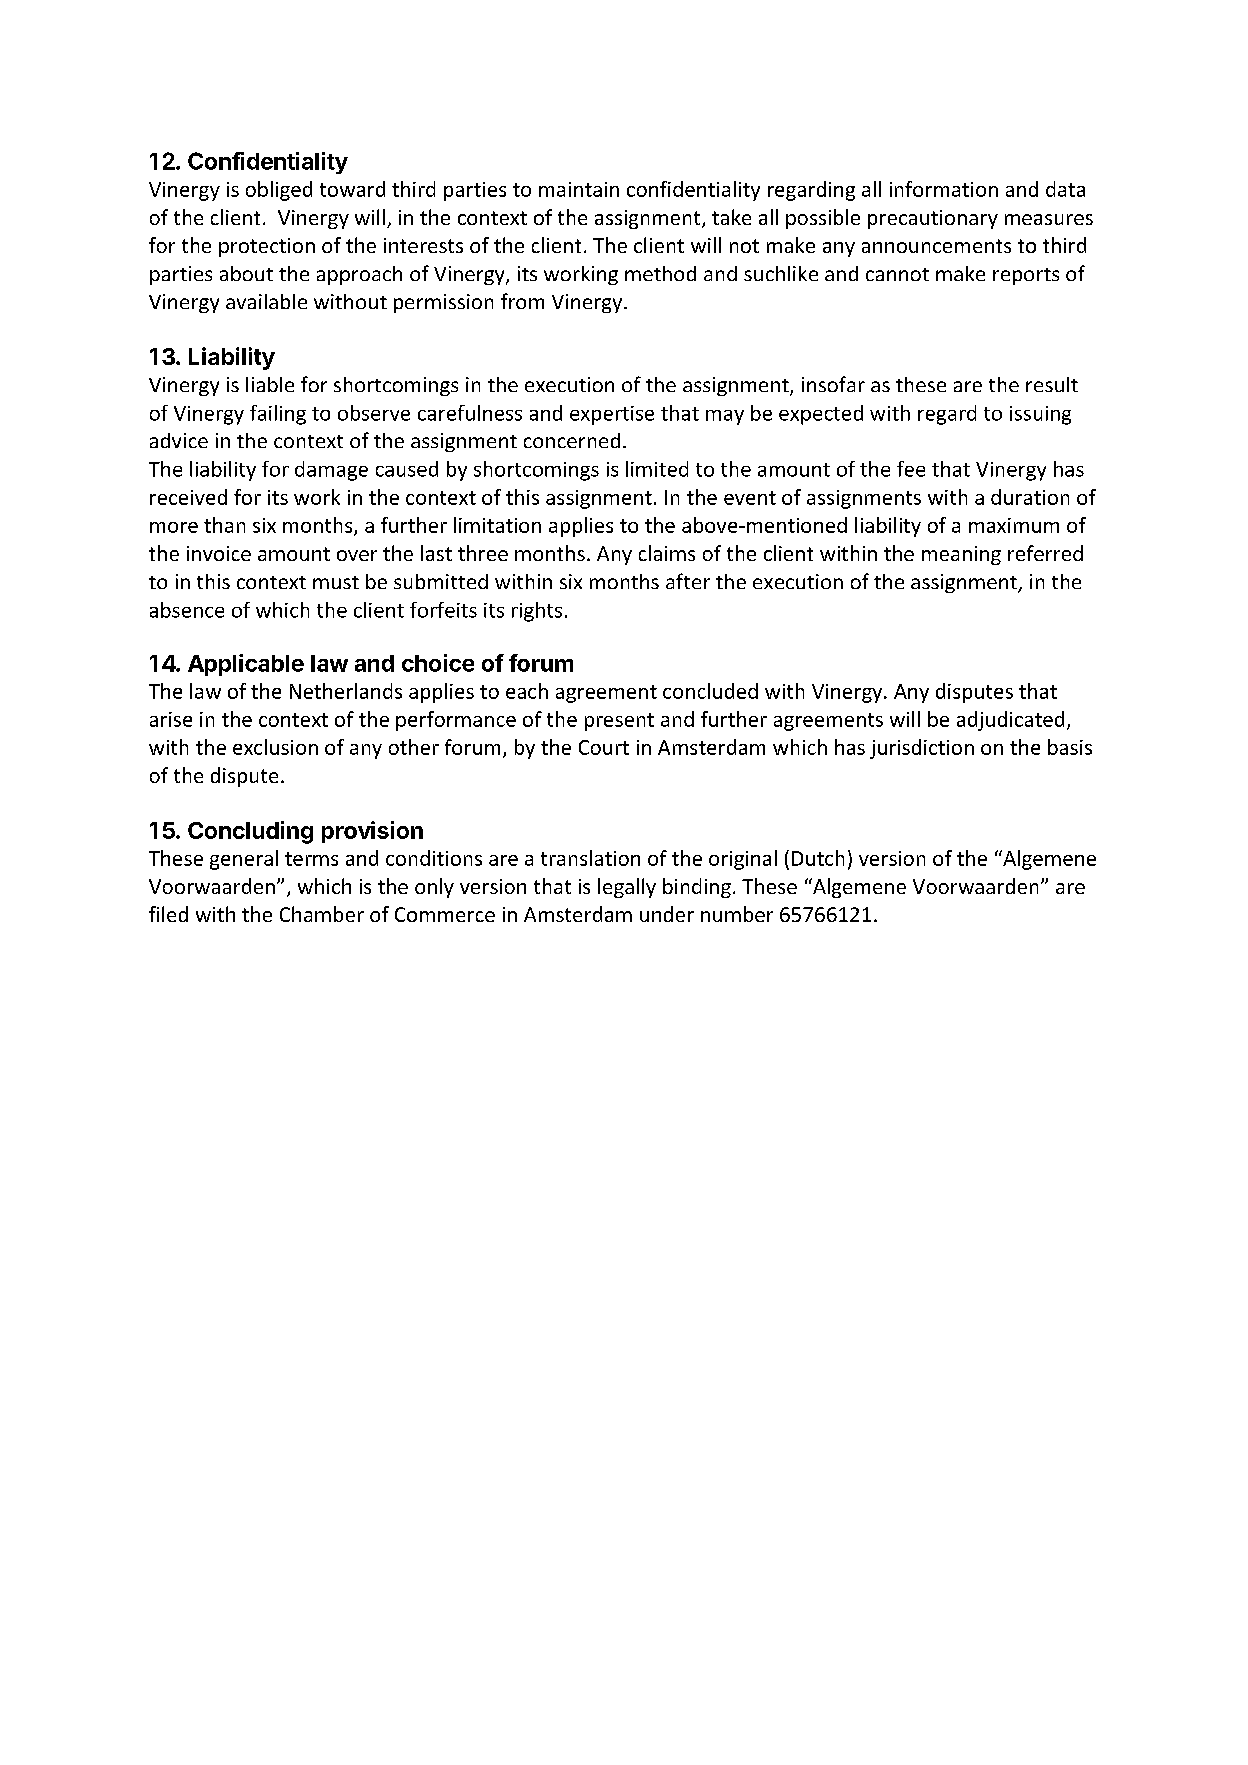 The height and width of the screenshot is (1765, 1248). I want to click on meaning, so click(961, 555).
